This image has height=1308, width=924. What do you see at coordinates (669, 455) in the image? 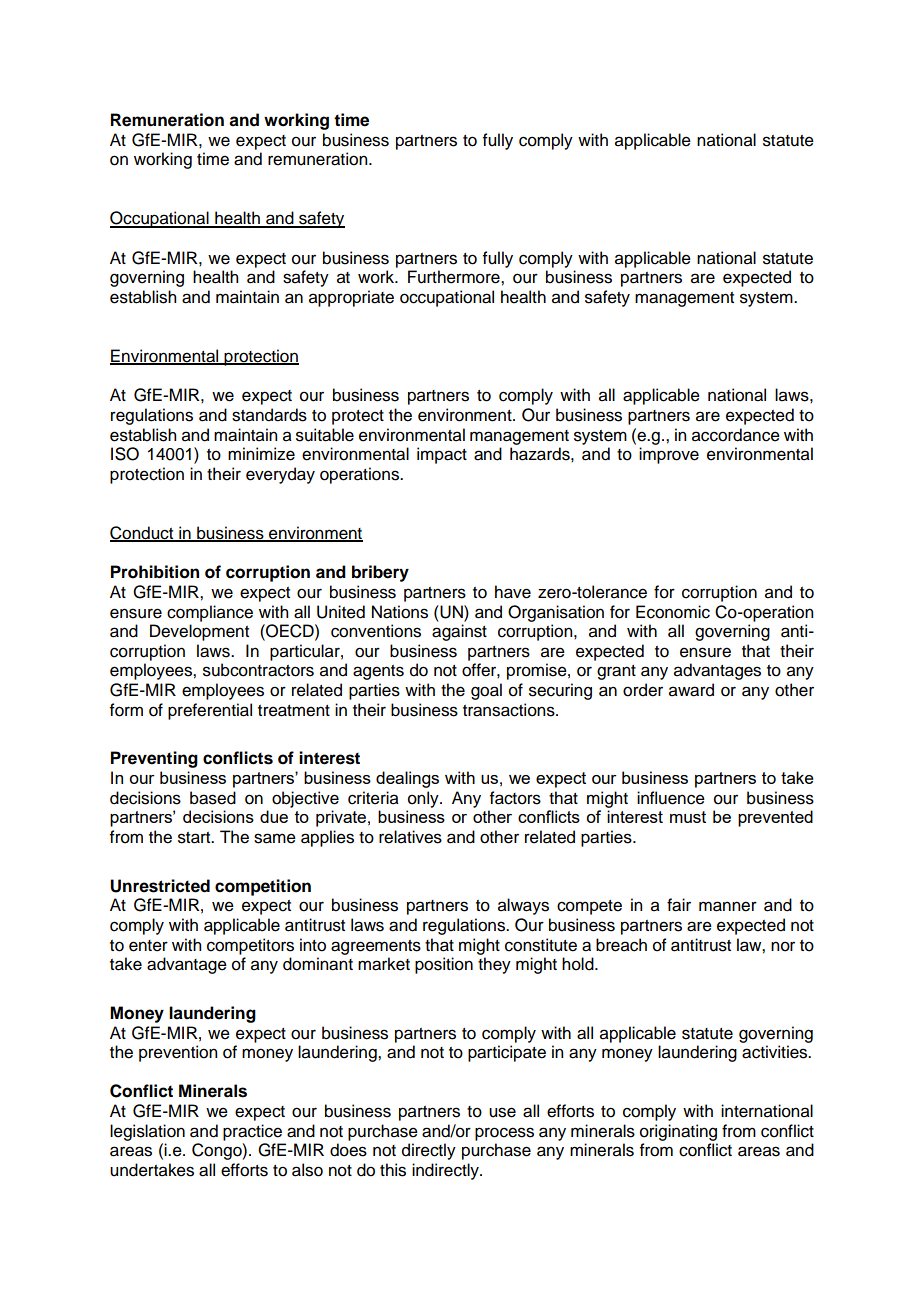
I see `improve` at bounding box center [669, 455].
